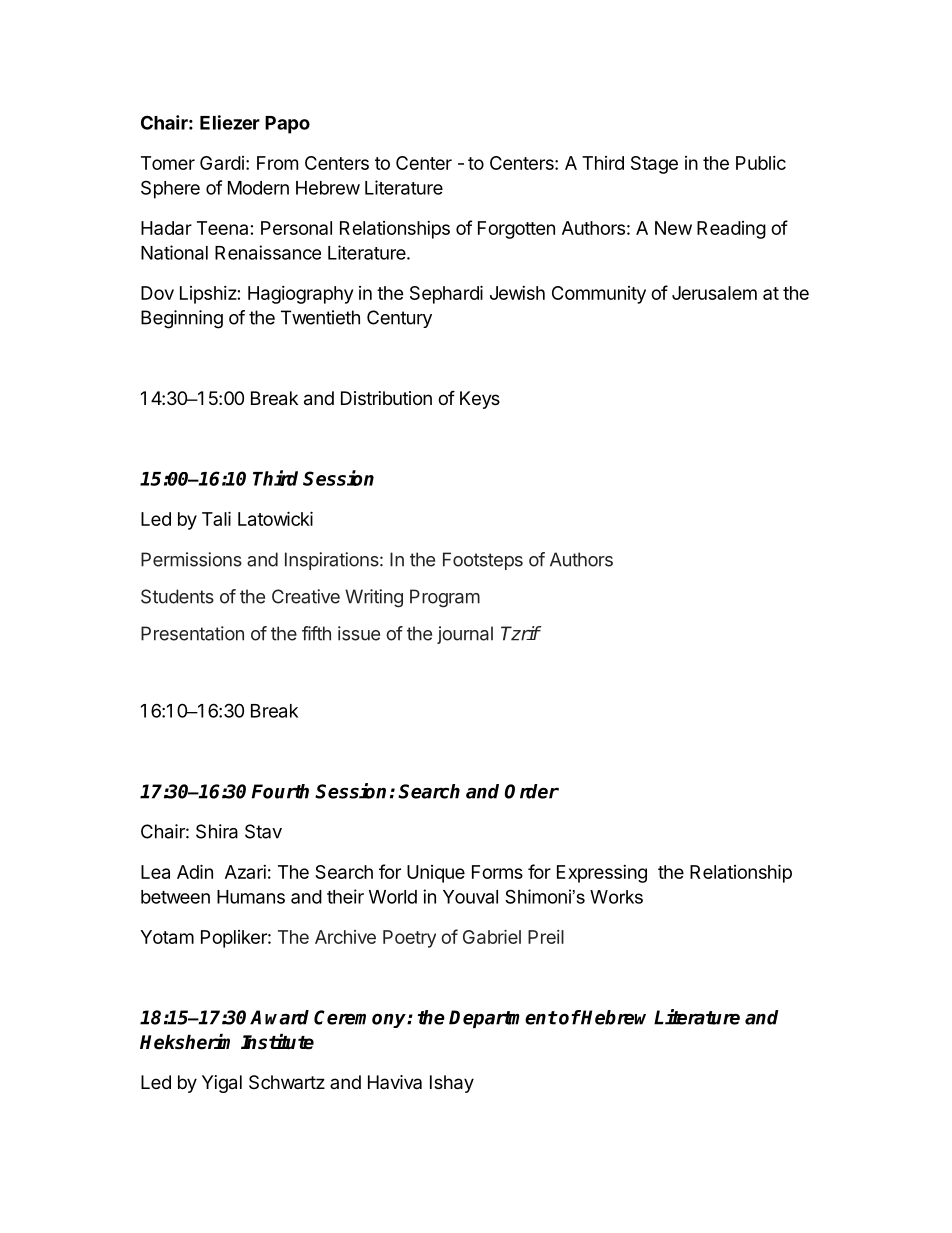 The width and height of the page is (952, 1233). Describe the element at coordinates (436, 874) in the page. I see `Unique` at that location.
